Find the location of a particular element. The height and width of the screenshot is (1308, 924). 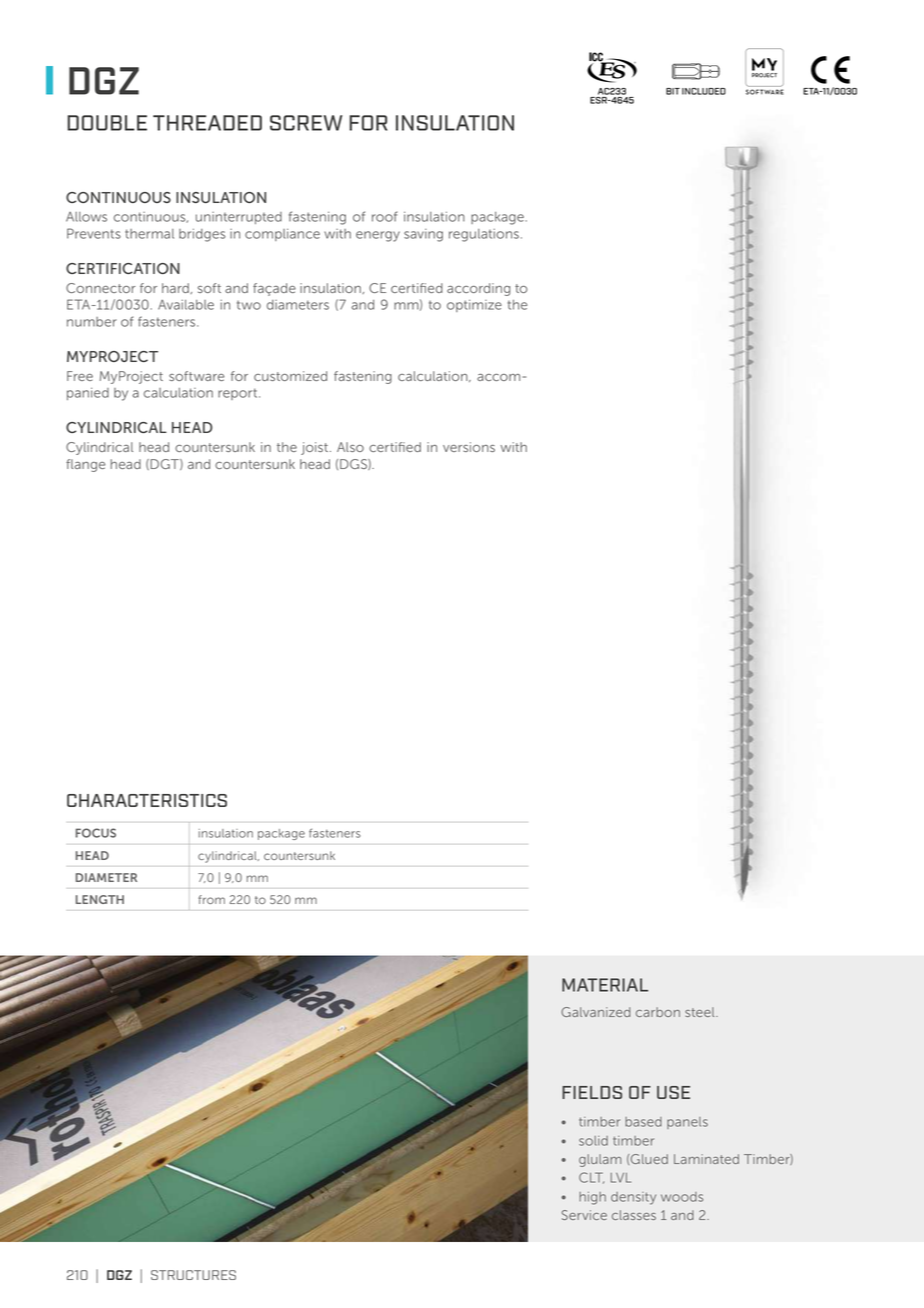

LENGTH is located at coordinates (100, 899).
